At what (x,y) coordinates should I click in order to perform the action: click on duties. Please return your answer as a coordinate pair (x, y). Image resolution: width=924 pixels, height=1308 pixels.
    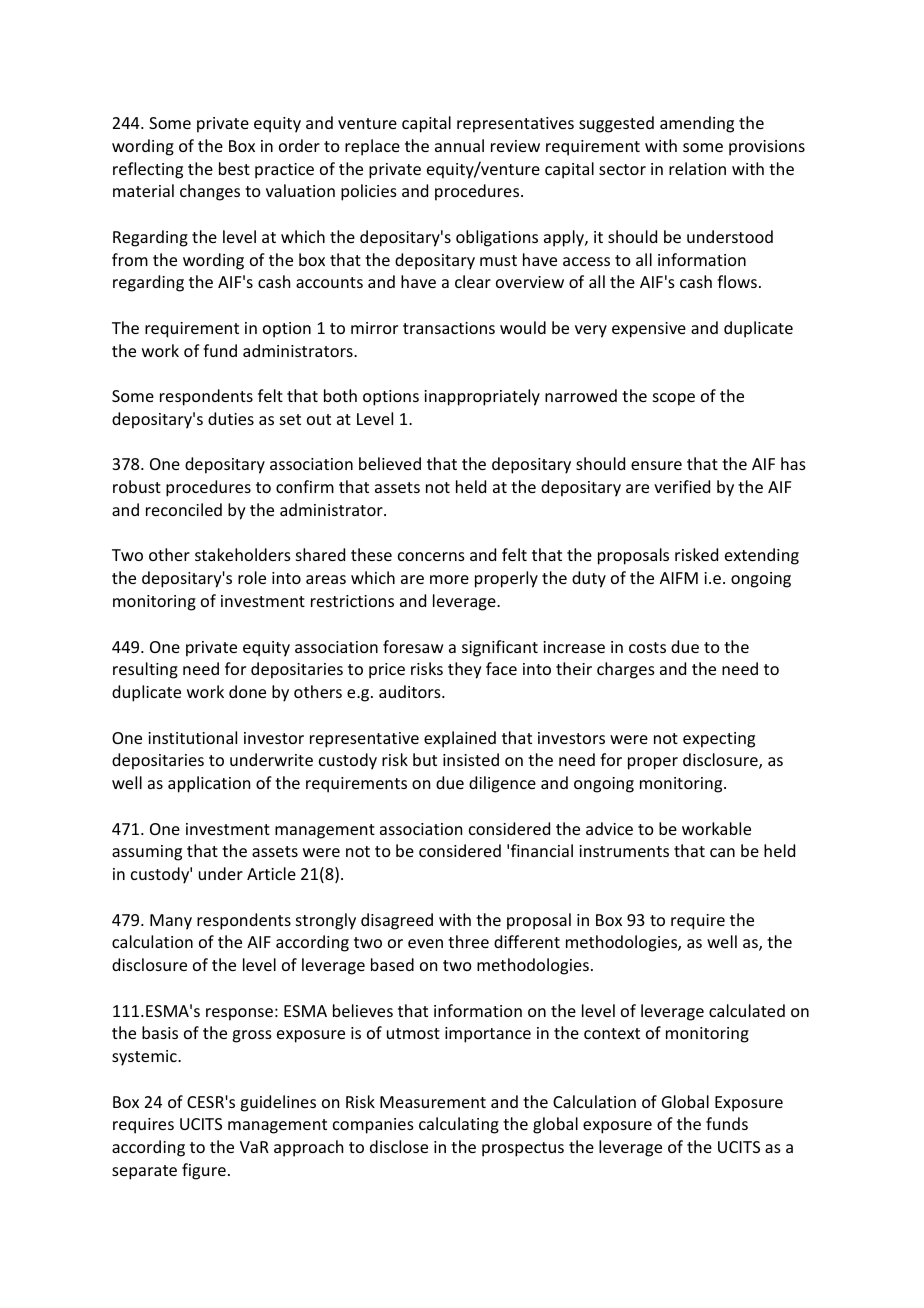
    Looking at the image, I should click on (231, 418).
